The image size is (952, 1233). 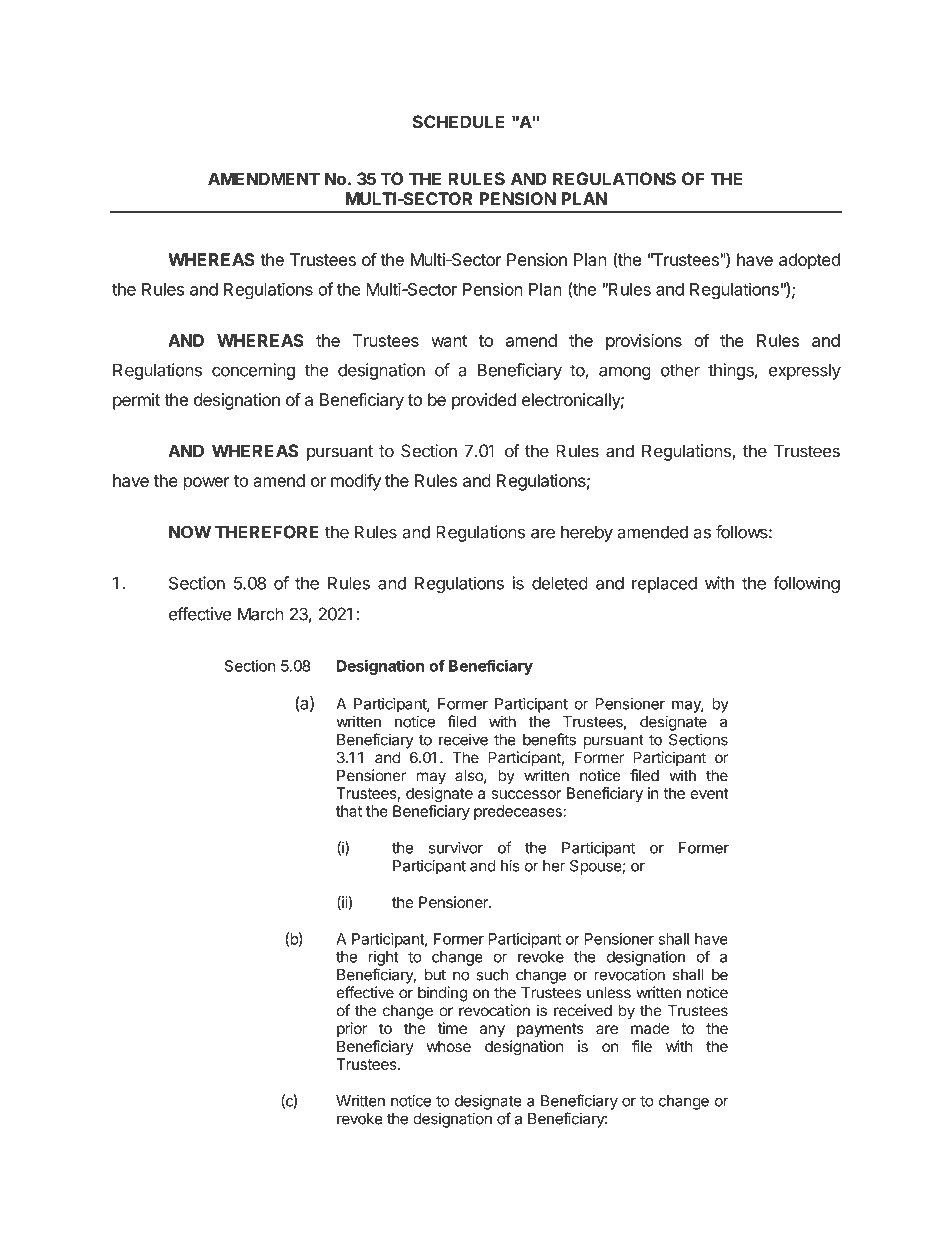 I want to click on replaced, so click(x=664, y=585).
